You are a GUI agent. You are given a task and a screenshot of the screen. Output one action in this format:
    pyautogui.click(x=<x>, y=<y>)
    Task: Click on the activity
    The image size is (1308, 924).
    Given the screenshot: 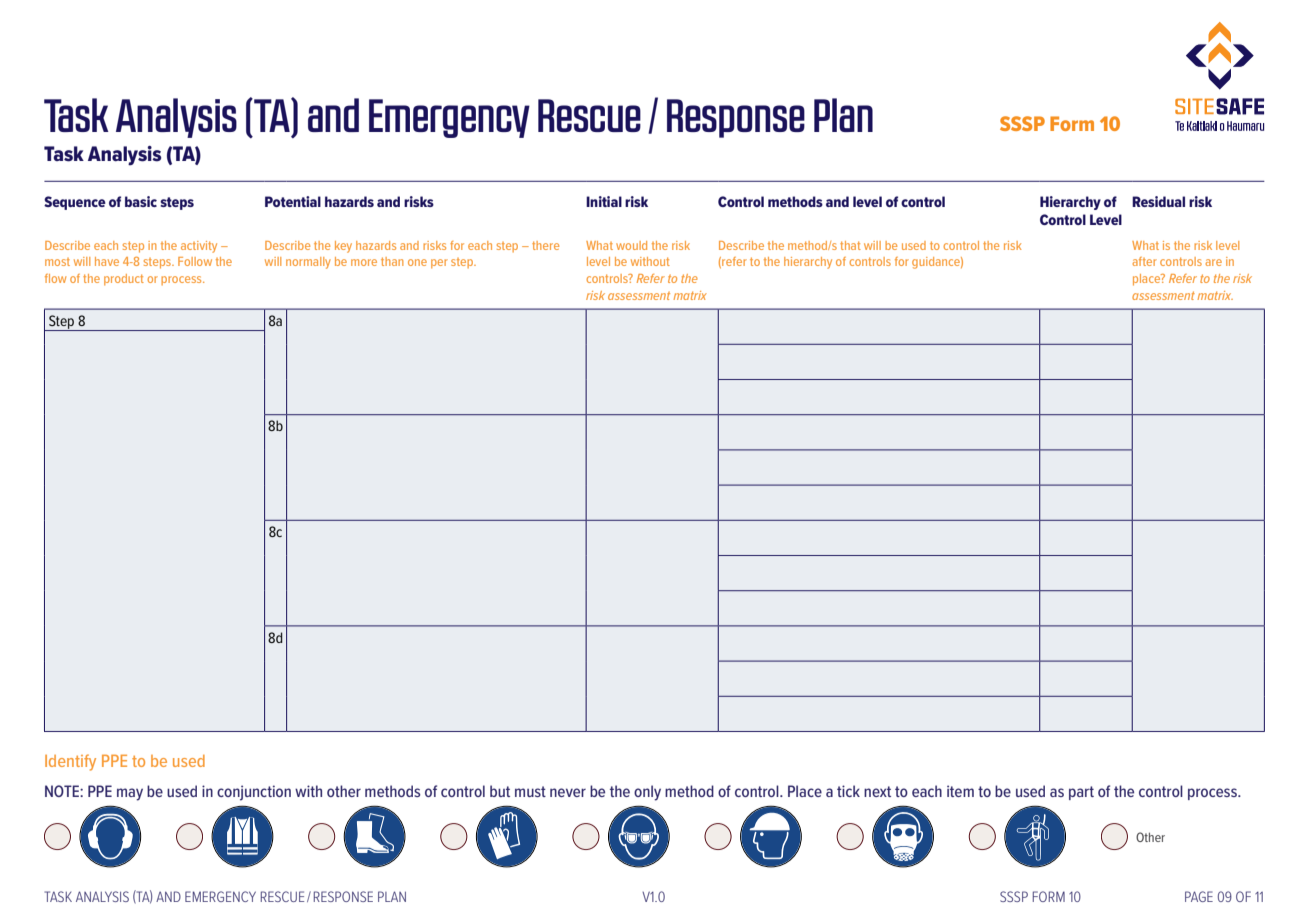 What is the action you would take?
    pyautogui.click(x=199, y=247)
